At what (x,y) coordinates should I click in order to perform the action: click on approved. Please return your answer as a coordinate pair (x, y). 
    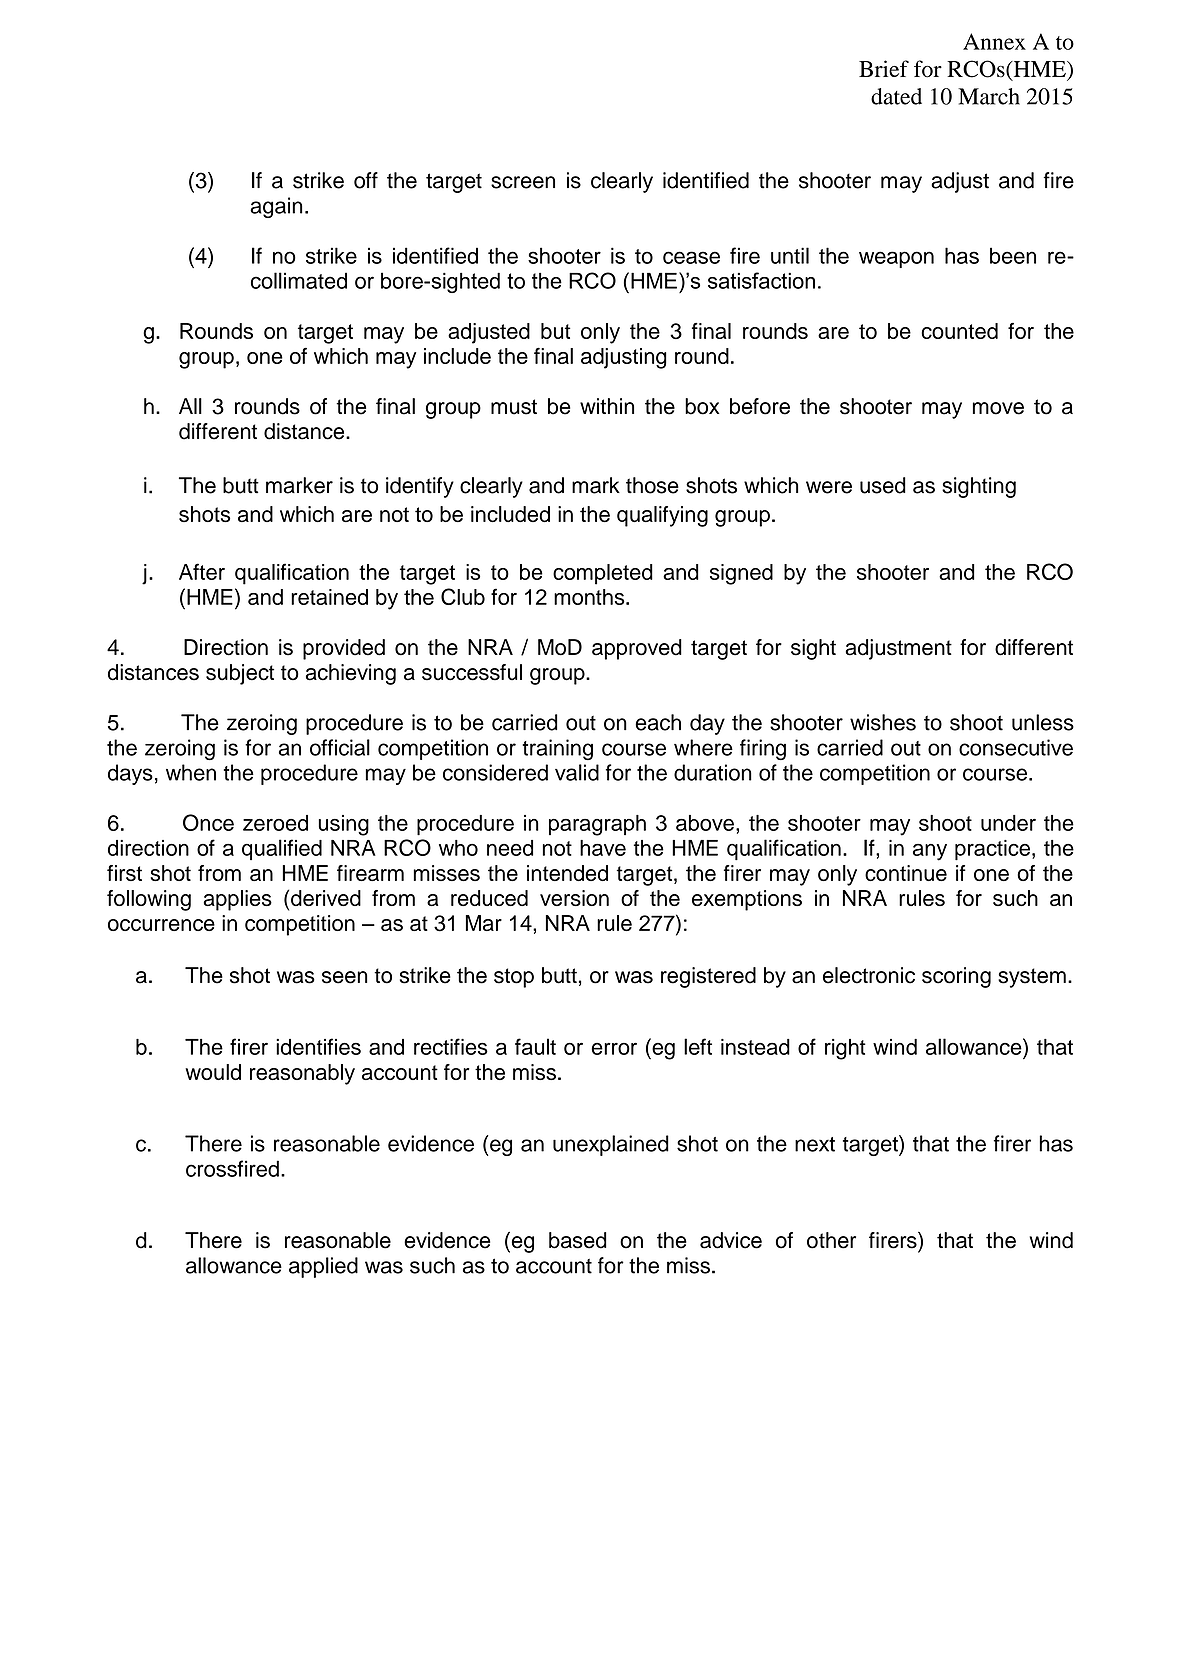
    Looking at the image, I should click on (637, 649).
